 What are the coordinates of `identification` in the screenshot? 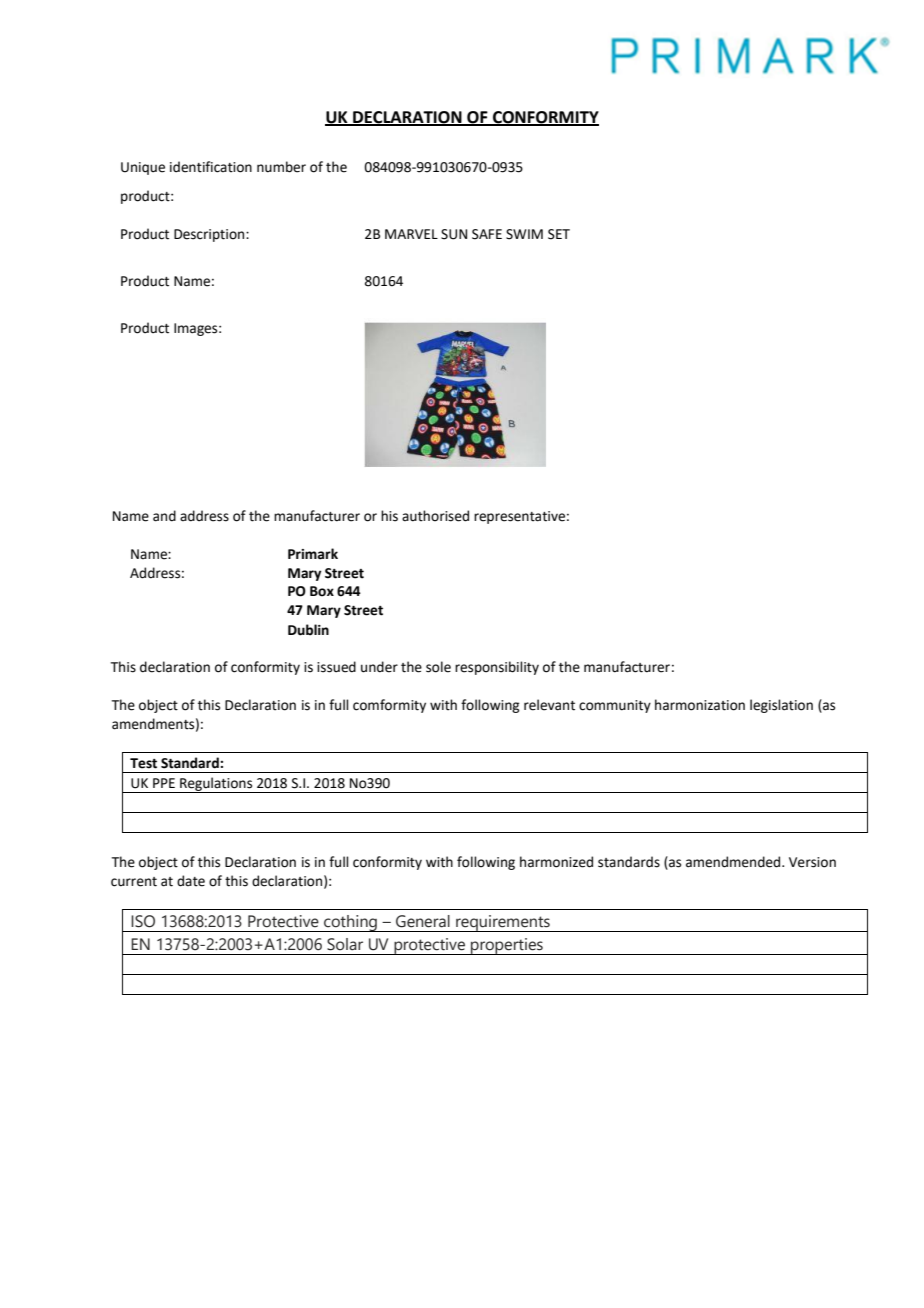 It's located at (211, 167).
